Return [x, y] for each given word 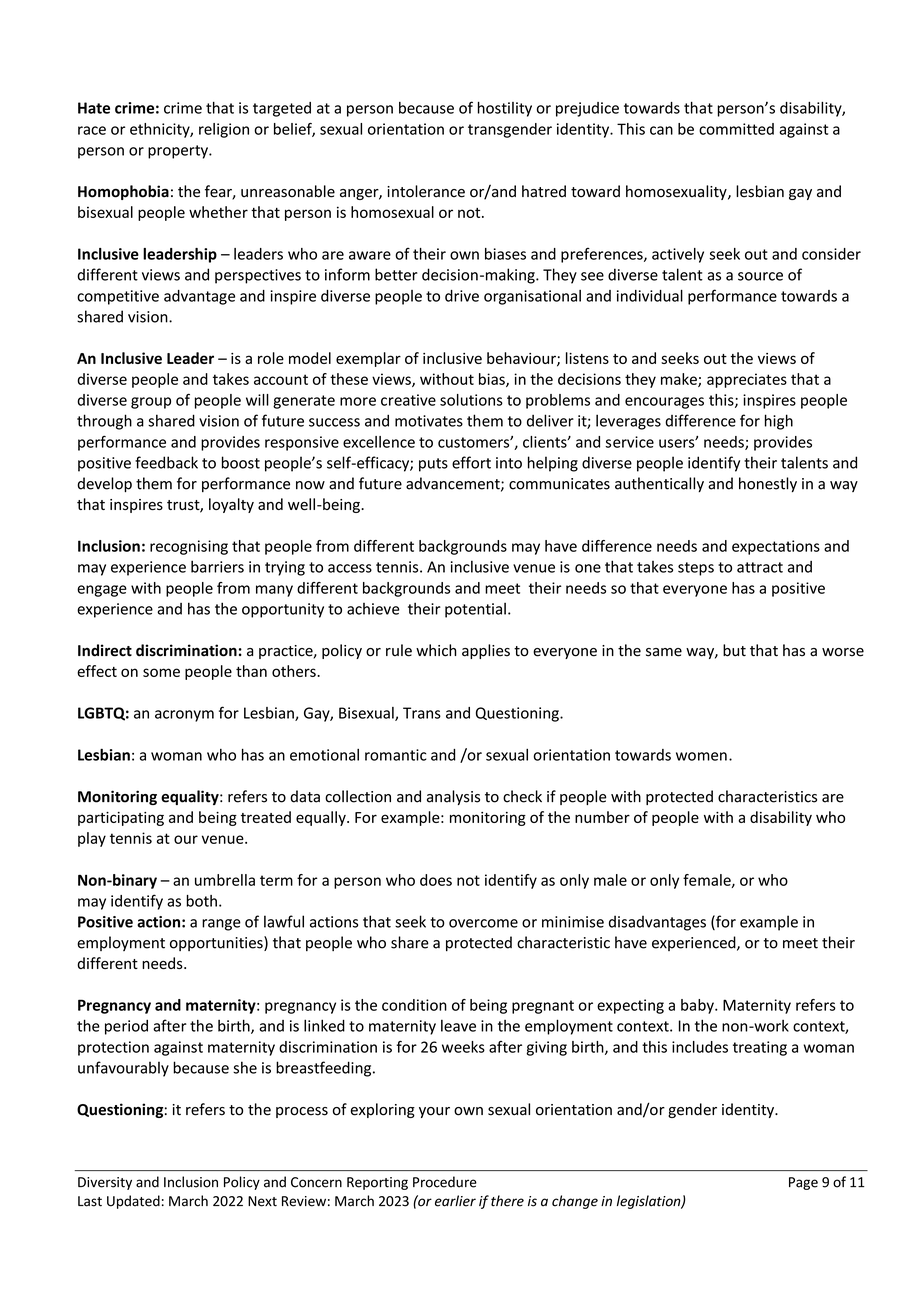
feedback [166, 462]
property [179, 152]
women [701, 756]
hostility [505, 109]
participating [121, 819]
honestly [768, 484]
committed [736, 129]
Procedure [445, 1182]
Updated [133, 1202]
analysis [453, 797]
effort [471, 462]
